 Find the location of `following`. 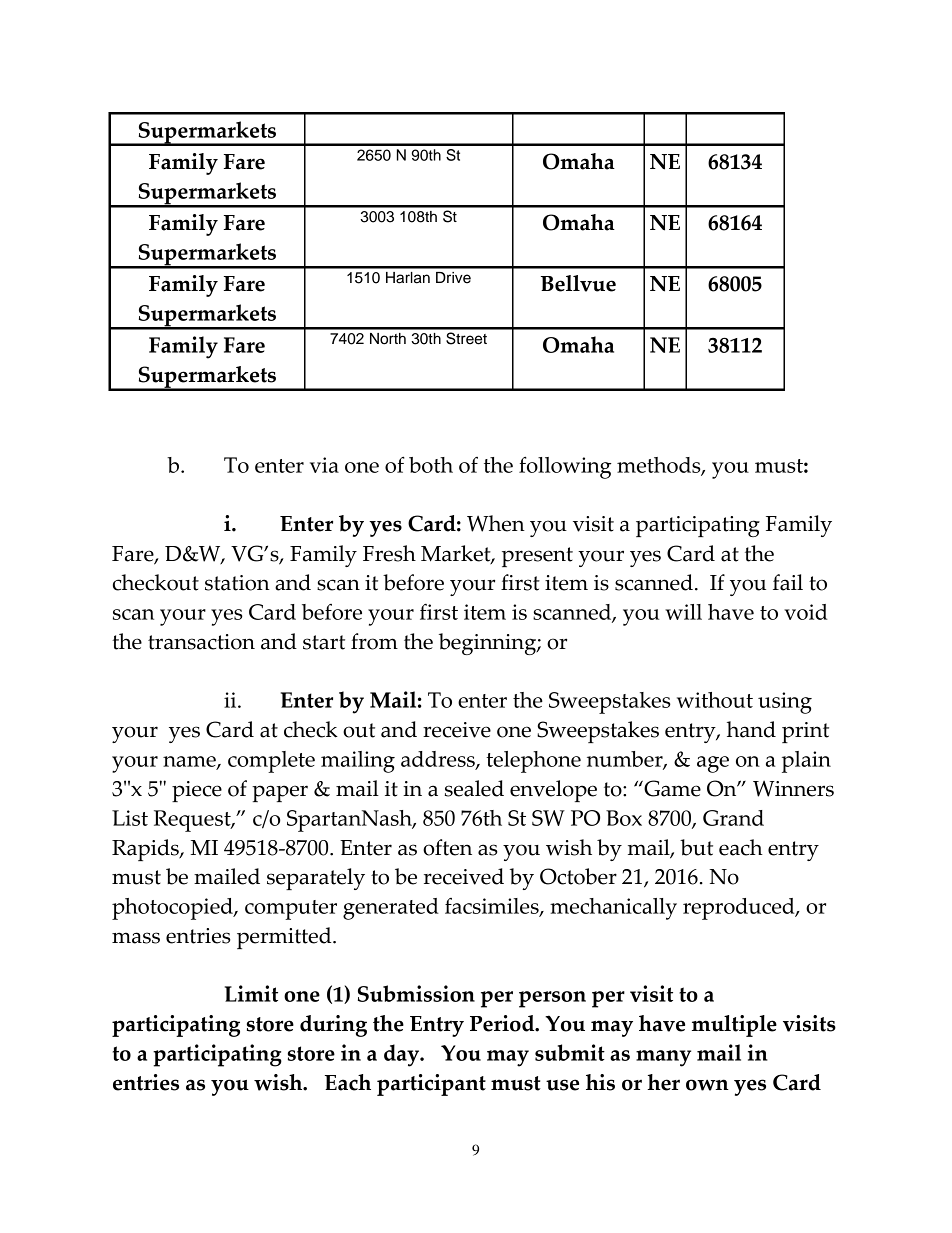

following is located at coordinates (565, 467).
